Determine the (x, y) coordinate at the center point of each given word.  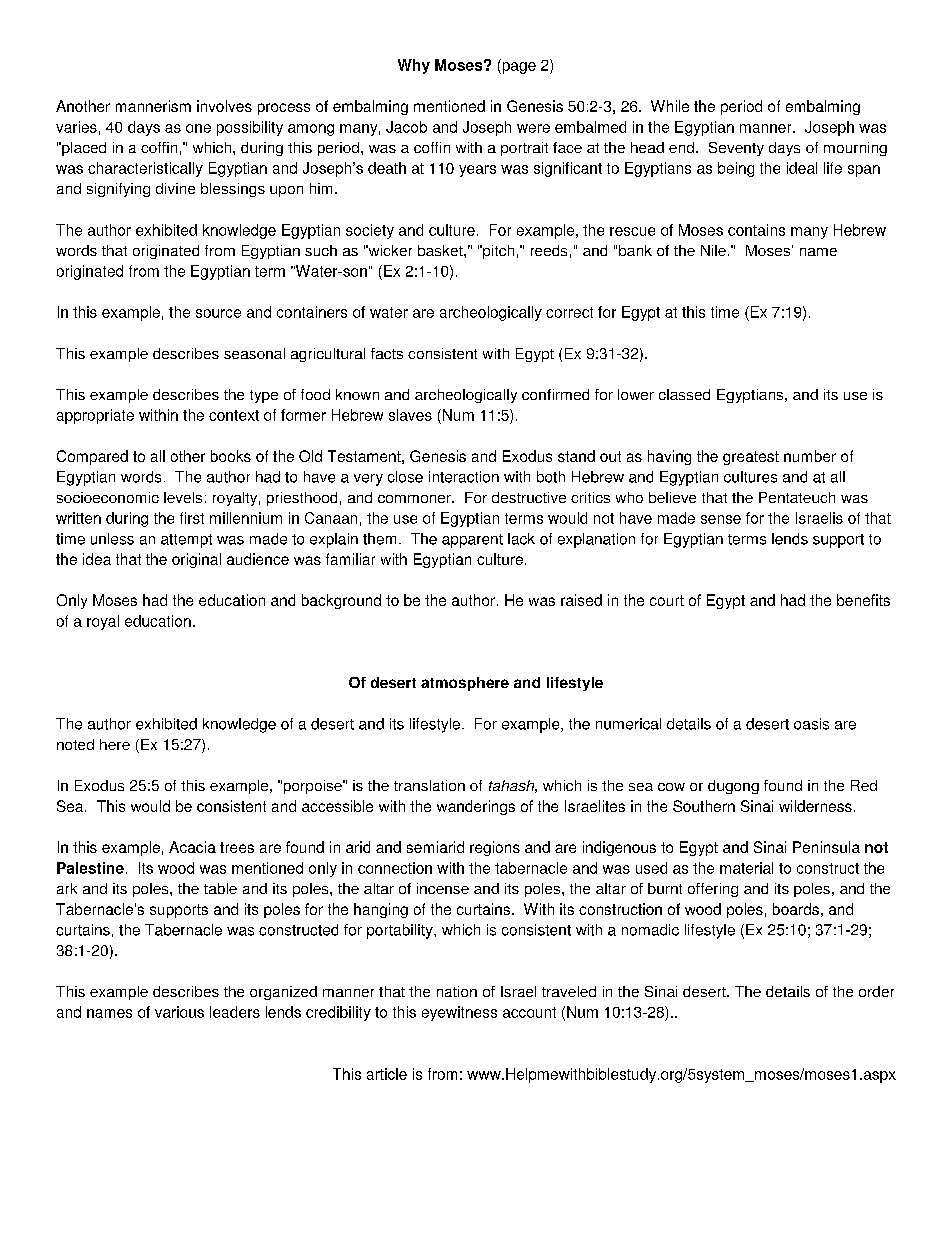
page (518, 68)
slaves (410, 415)
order (876, 991)
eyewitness (459, 1013)
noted (75, 744)
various (179, 1012)
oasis (811, 724)
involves (224, 106)
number (810, 456)
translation (429, 785)
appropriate (95, 416)
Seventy (736, 149)
